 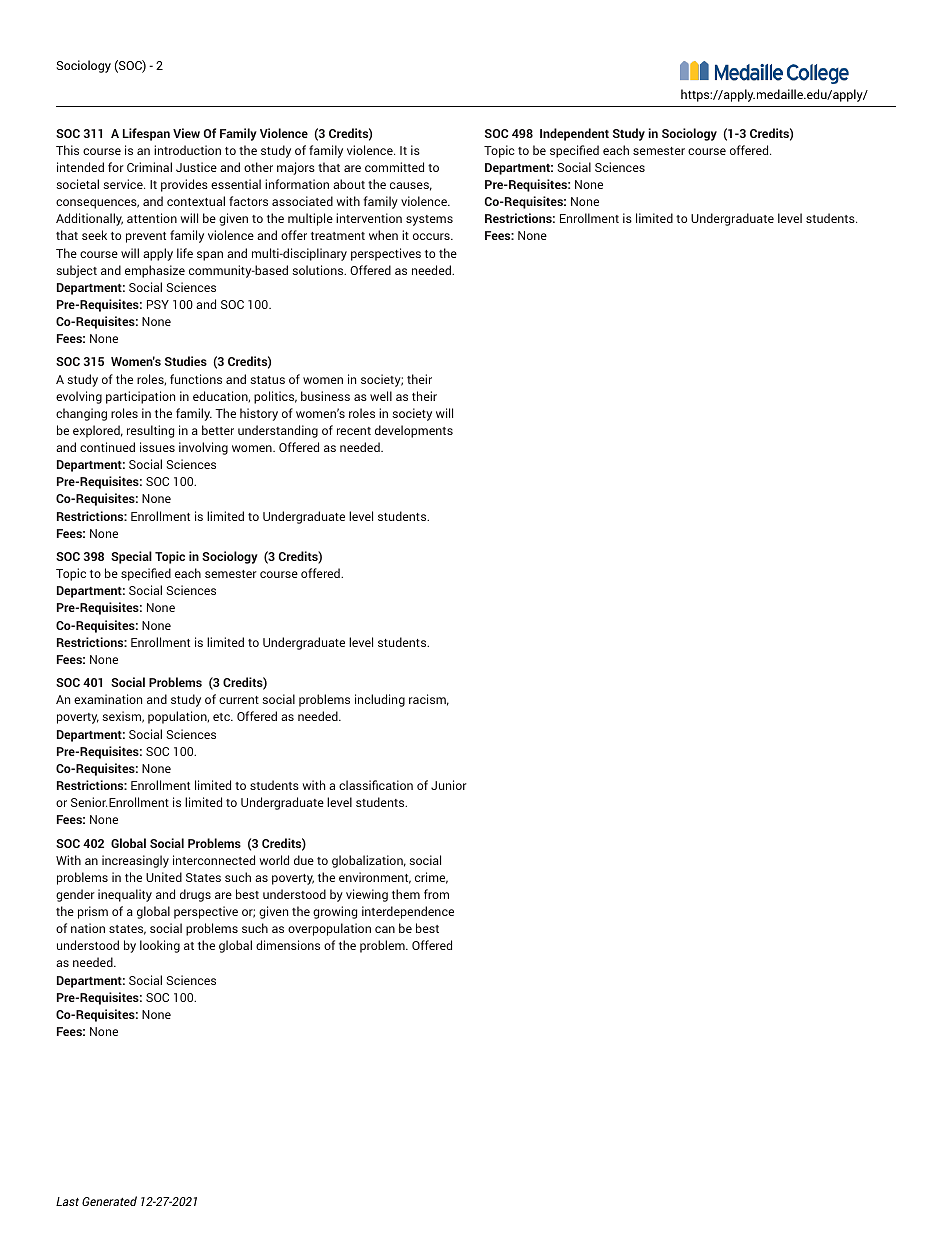 I want to click on Special, so click(x=131, y=557).
